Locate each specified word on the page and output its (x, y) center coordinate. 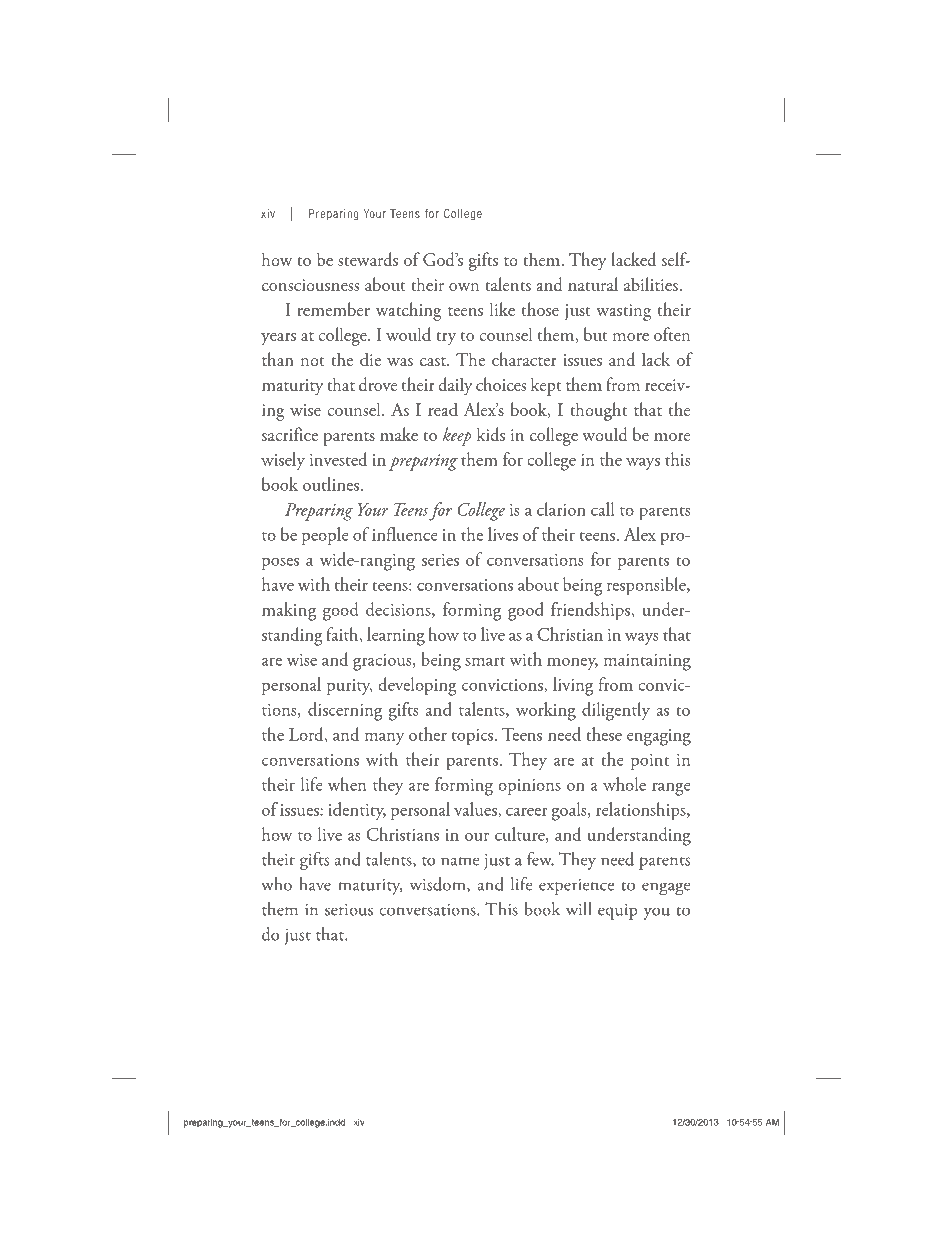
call (602, 509)
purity (349, 687)
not (313, 361)
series (440, 560)
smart (485, 661)
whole (624, 784)
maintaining (647, 662)
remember (333, 309)
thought (598, 411)
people (325, 536)
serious (349, 909)
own (464, 287)
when (347, 784)
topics (474, 737)
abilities (652, 284)
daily (455, 386)
